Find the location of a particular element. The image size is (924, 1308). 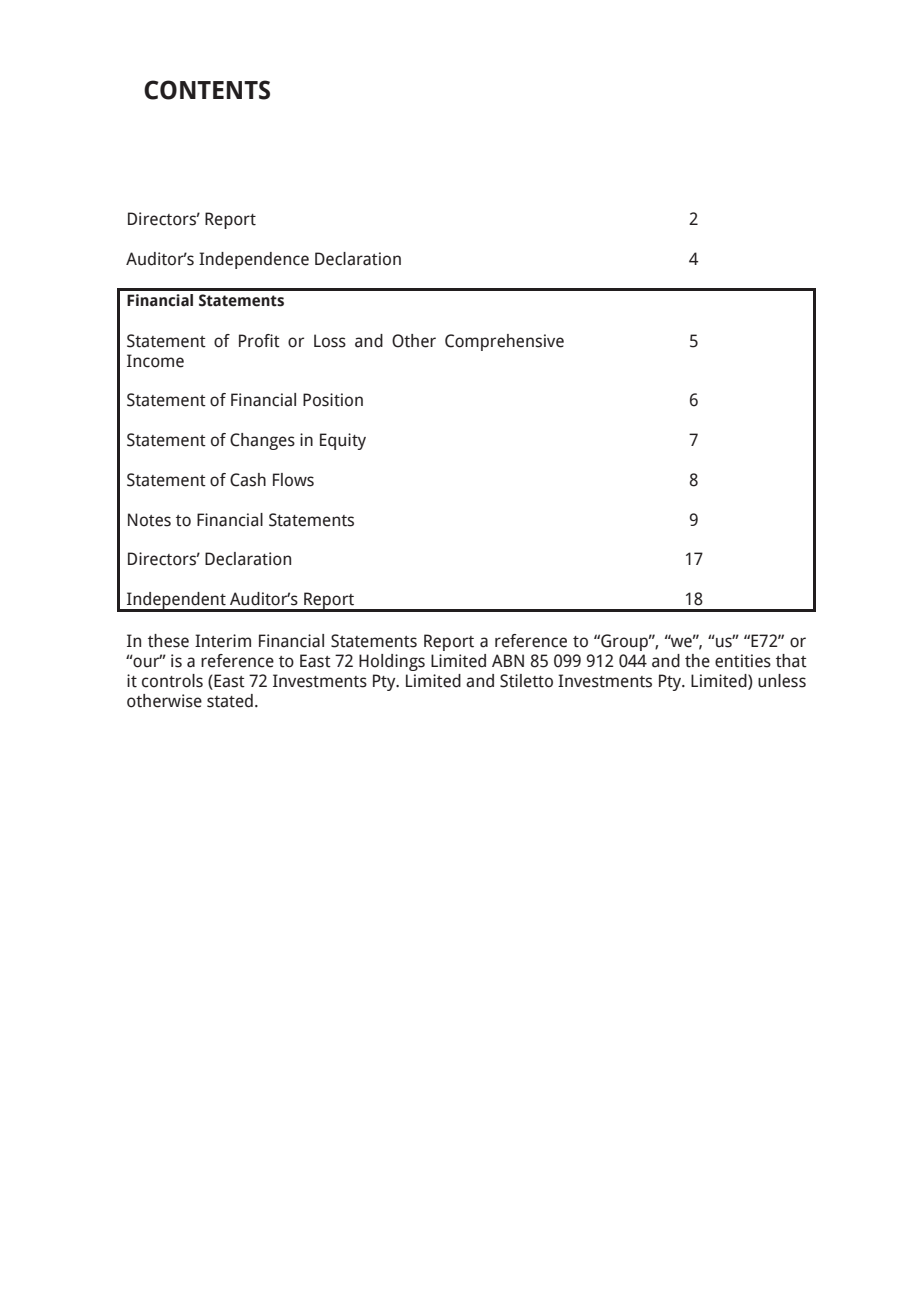

Position is located at coordinates (333, 400).
